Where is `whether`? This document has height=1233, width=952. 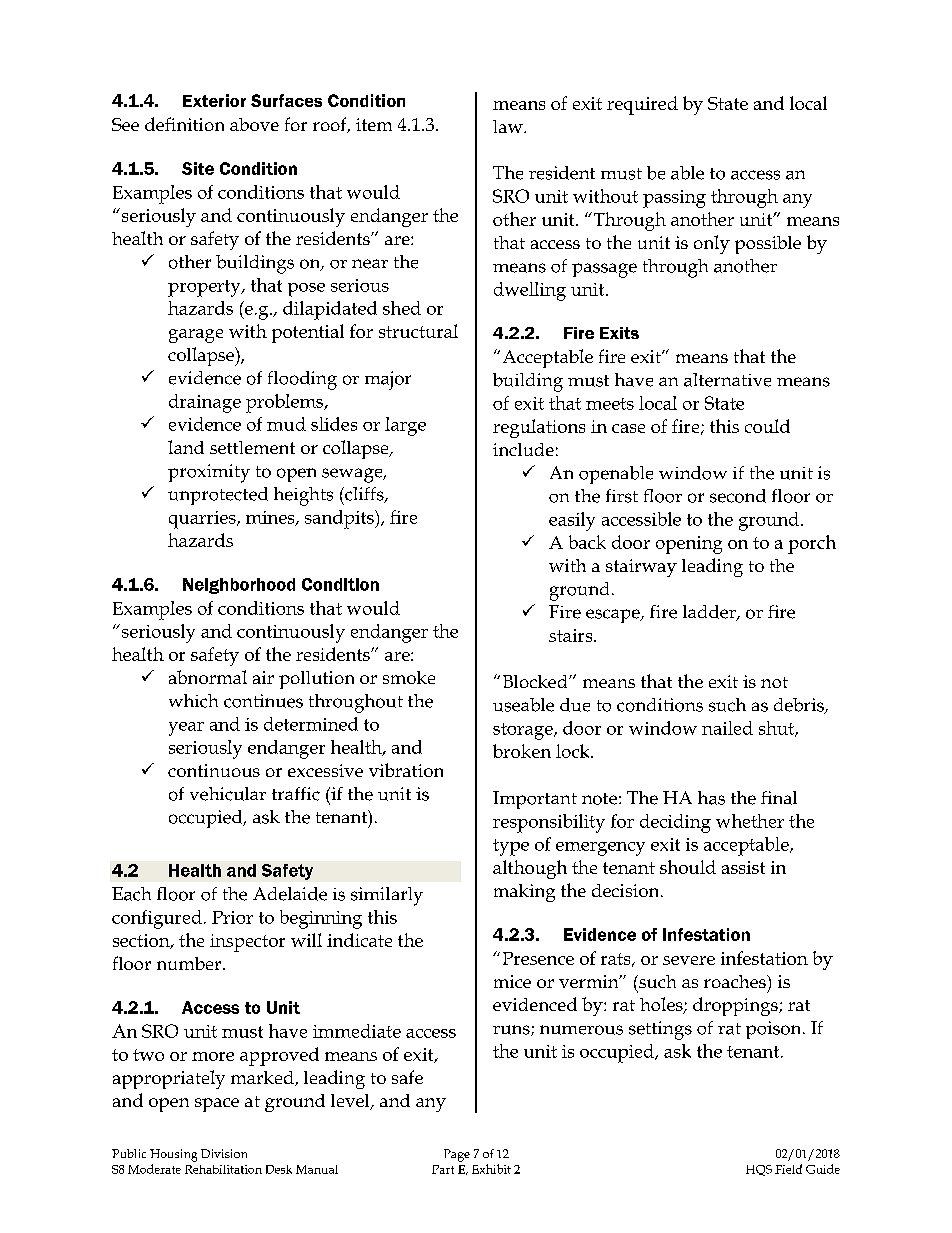
whether is located at coordinates (750, 821).
